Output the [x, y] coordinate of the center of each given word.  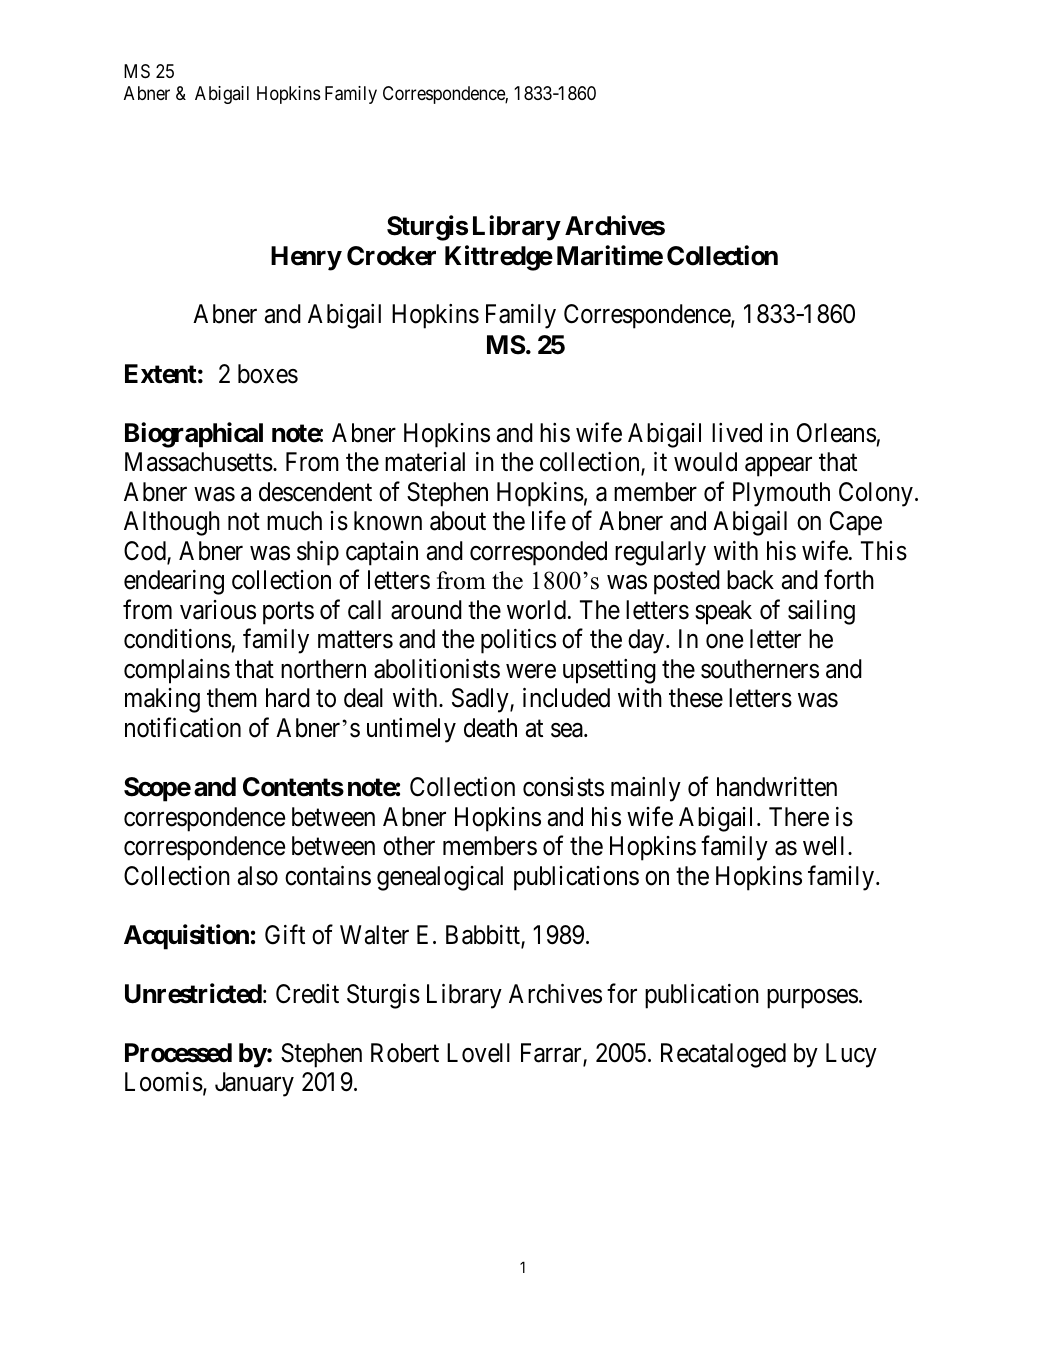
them [232, 698]
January [254, 1084]
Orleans [836, 433]
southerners [760, 669]
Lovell [478, 1053]
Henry [306, 258]
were [531, 671]
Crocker [391, 256]
